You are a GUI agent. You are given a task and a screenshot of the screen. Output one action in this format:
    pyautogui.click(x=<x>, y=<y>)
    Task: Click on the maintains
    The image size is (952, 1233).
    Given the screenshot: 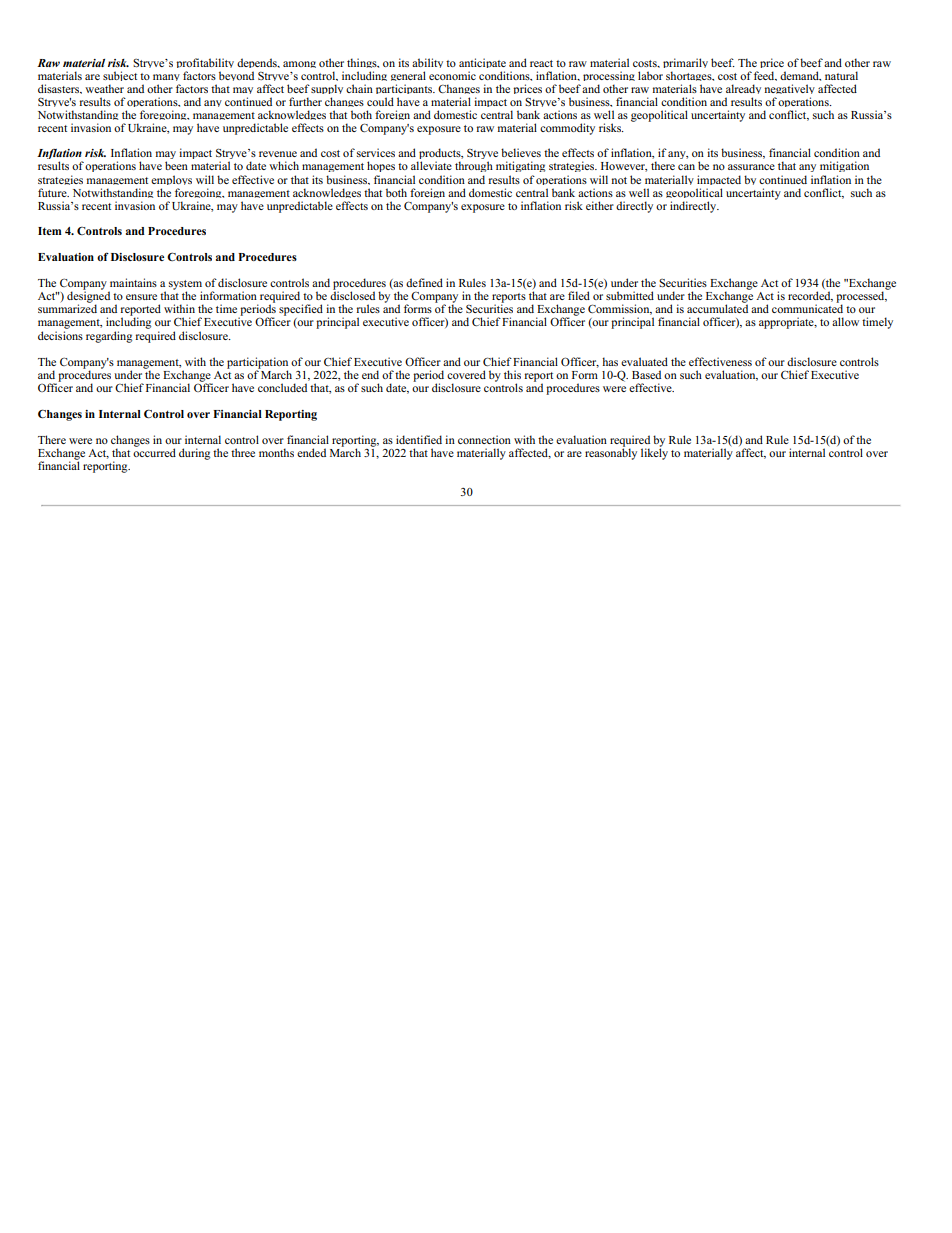 What is the action you would take?
    pyautogui.click(x=133, y=282)
